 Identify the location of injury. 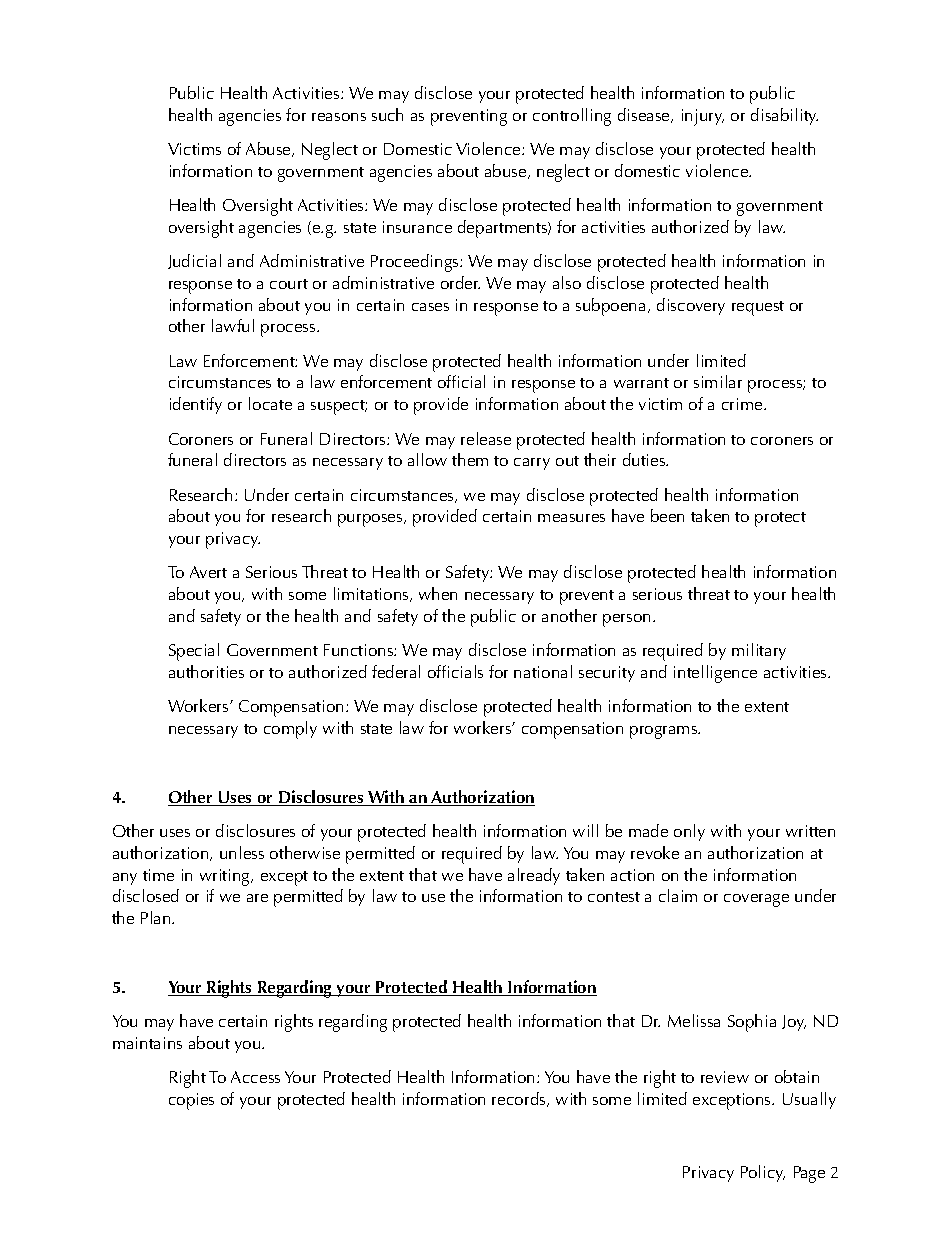
(703, 117).
